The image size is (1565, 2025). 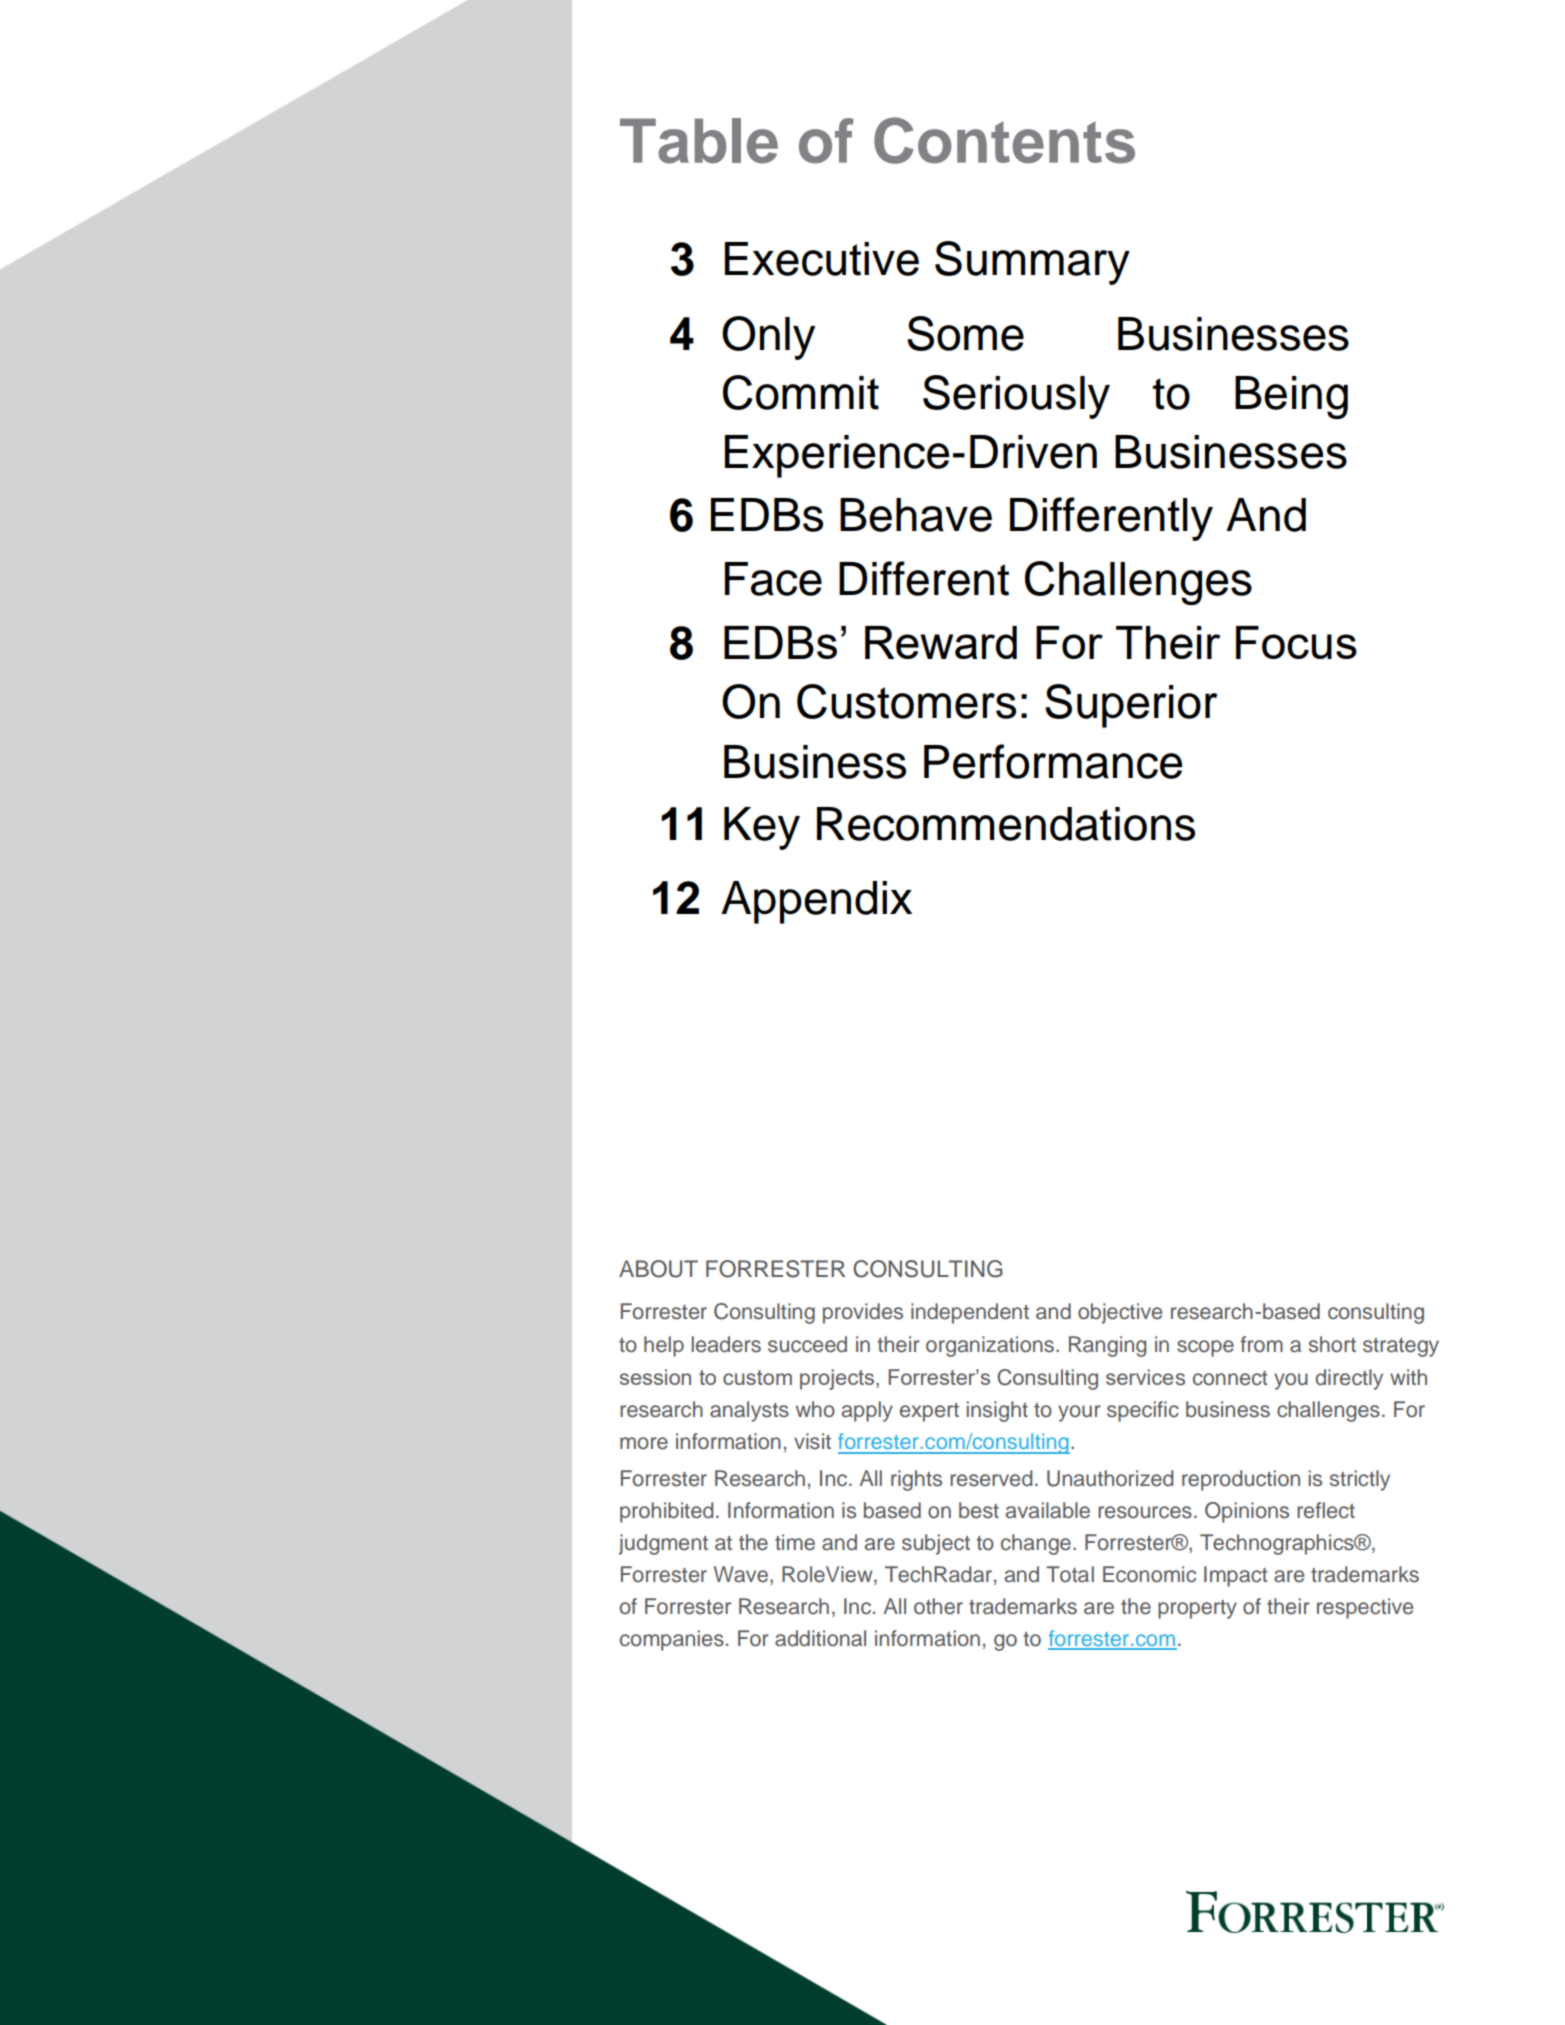 I want to click on Face, so click(x=773, y=579).
